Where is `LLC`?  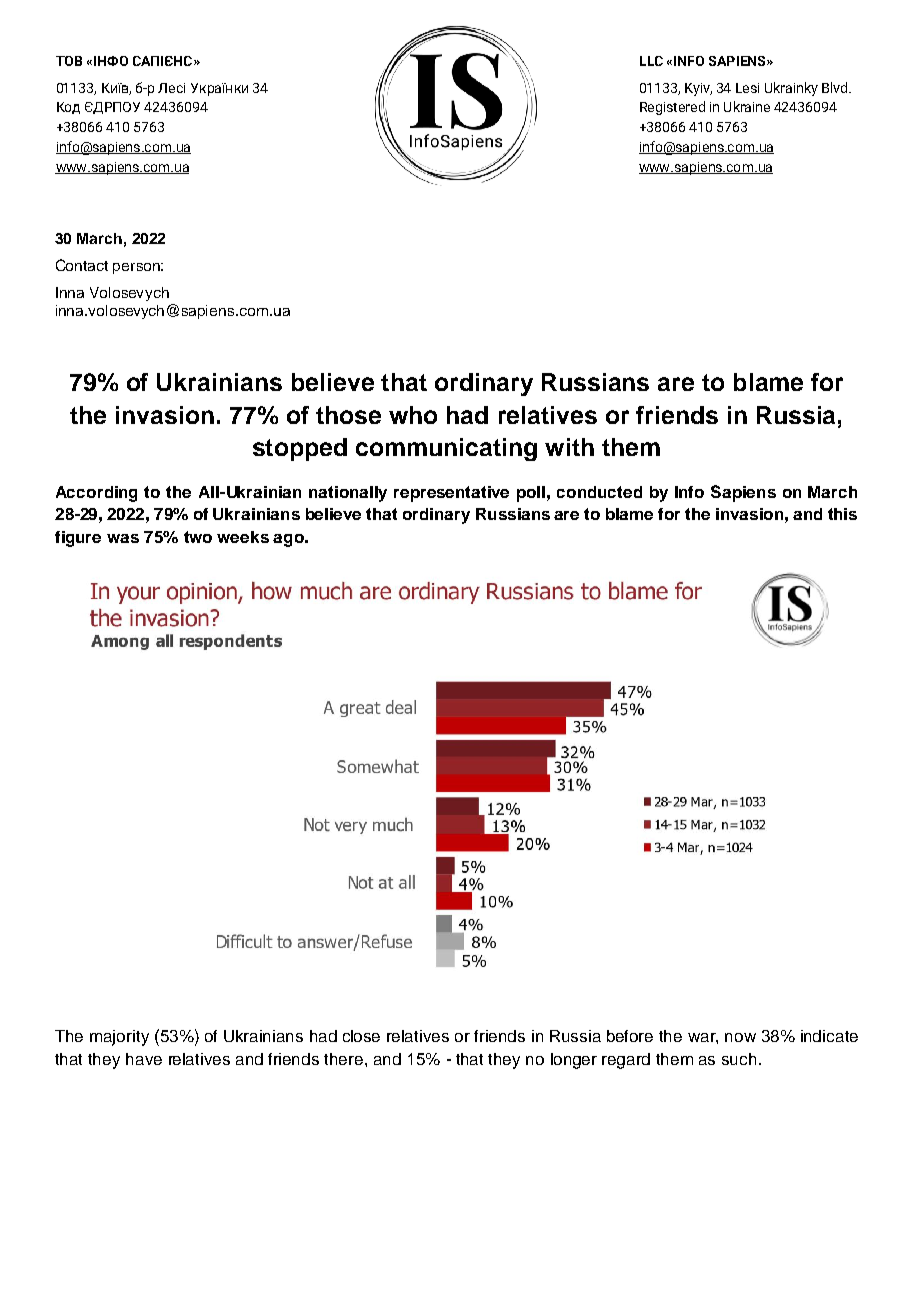 LLC is located at coordinates (651, 61).
